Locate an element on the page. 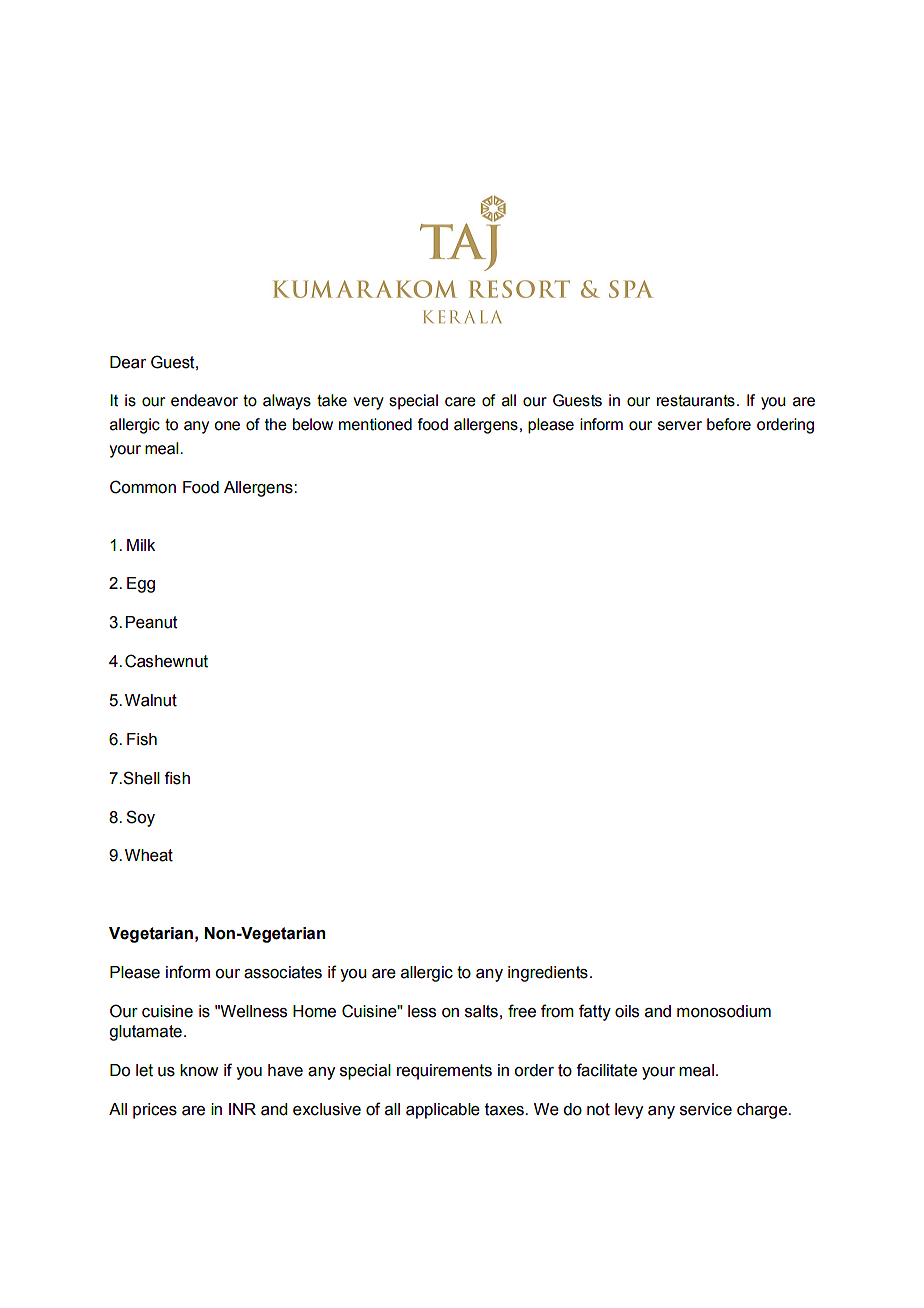 This document has width=924, height=1308. restaurants is located at coordinates (696, 401).
